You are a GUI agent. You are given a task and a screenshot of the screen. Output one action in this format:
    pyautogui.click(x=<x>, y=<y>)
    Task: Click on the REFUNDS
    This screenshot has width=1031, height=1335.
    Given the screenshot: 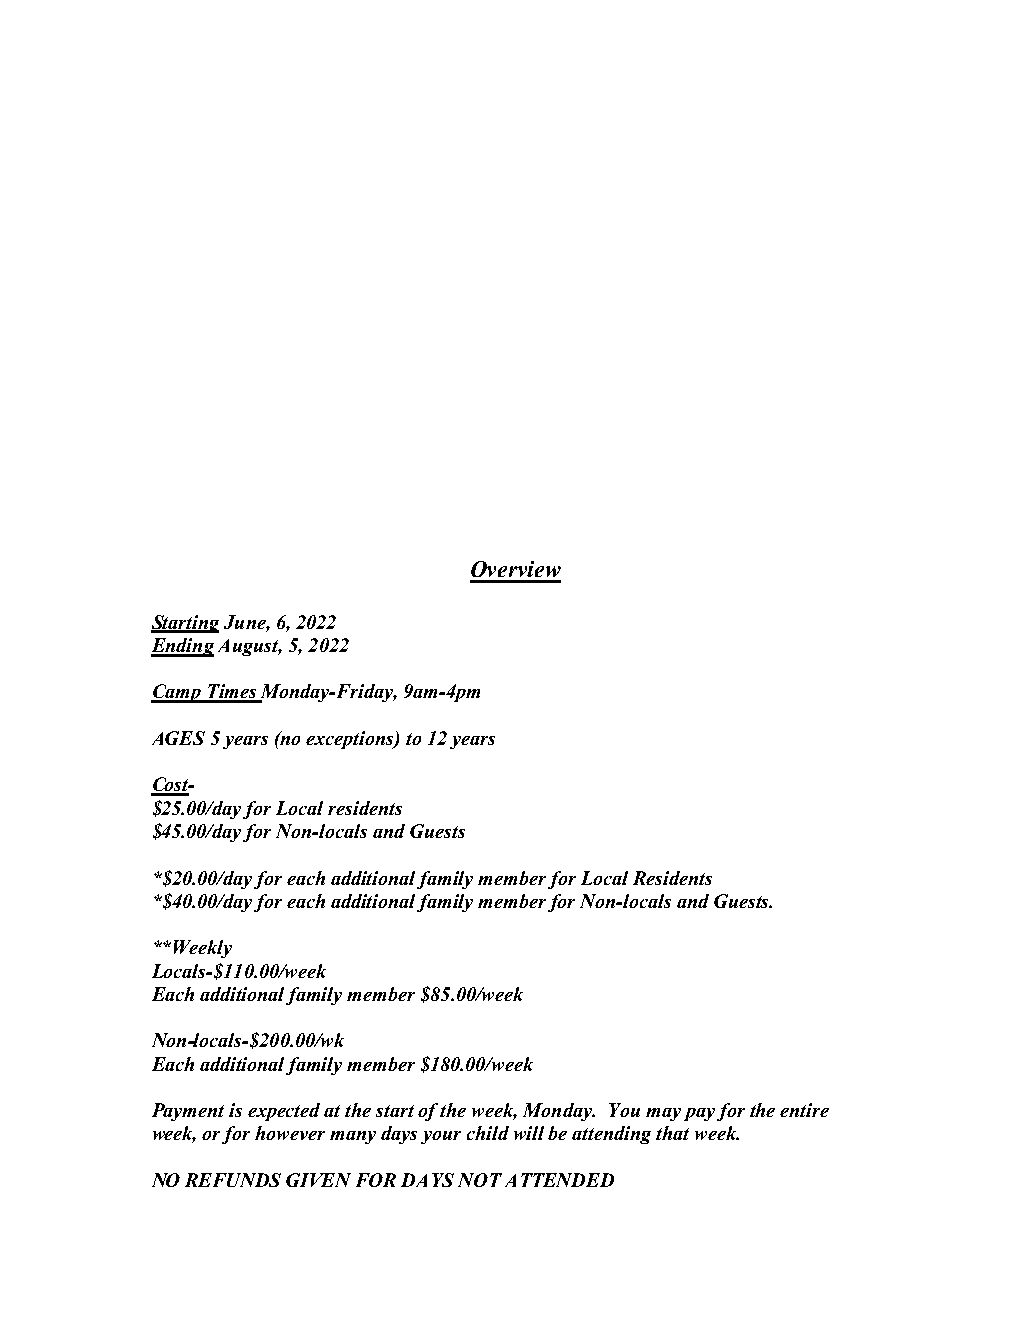 What is the action you would take?
    pyautogui.click(x=233, y=1180)
